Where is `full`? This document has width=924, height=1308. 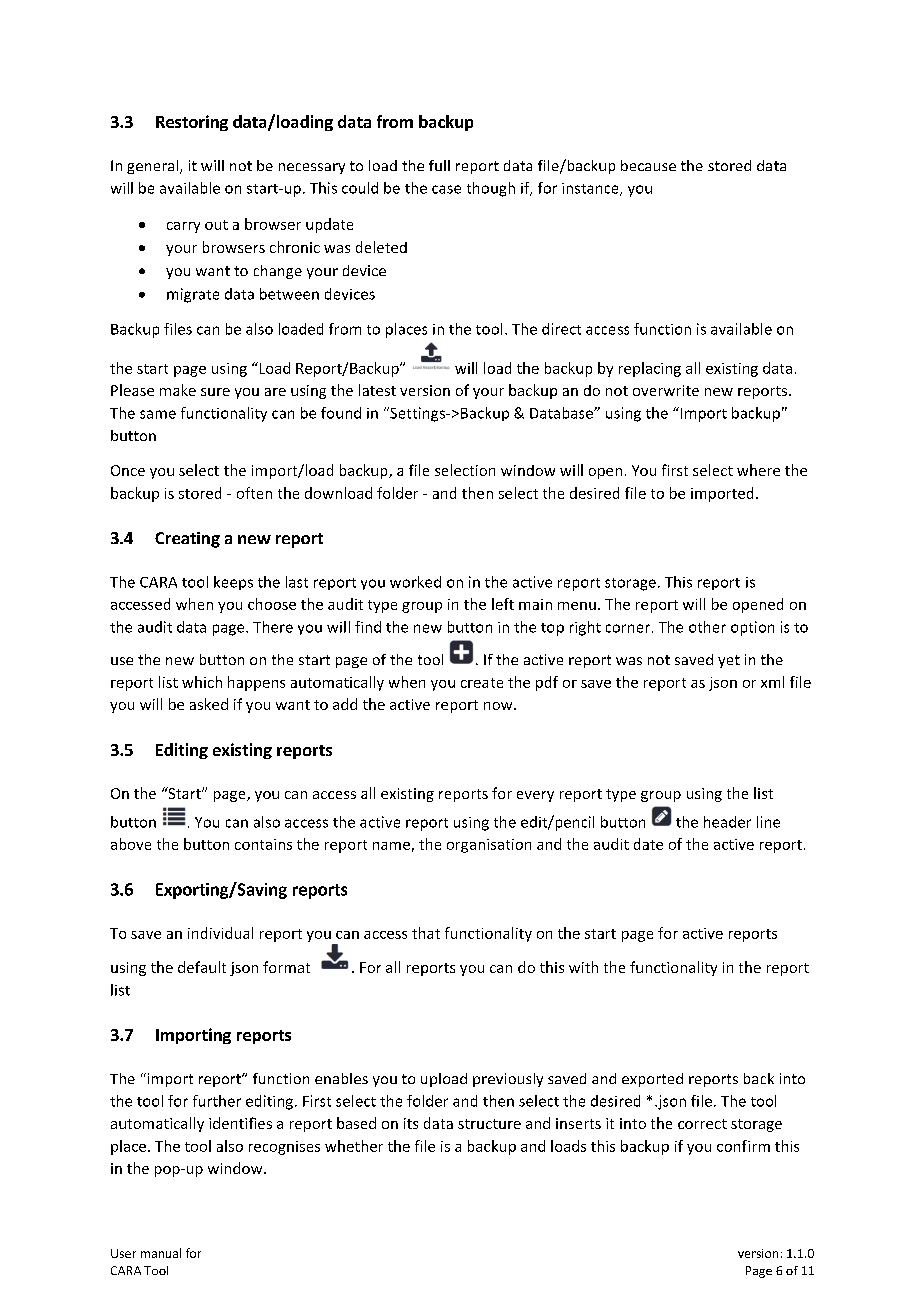
full is located at coordinates (439, 165).
